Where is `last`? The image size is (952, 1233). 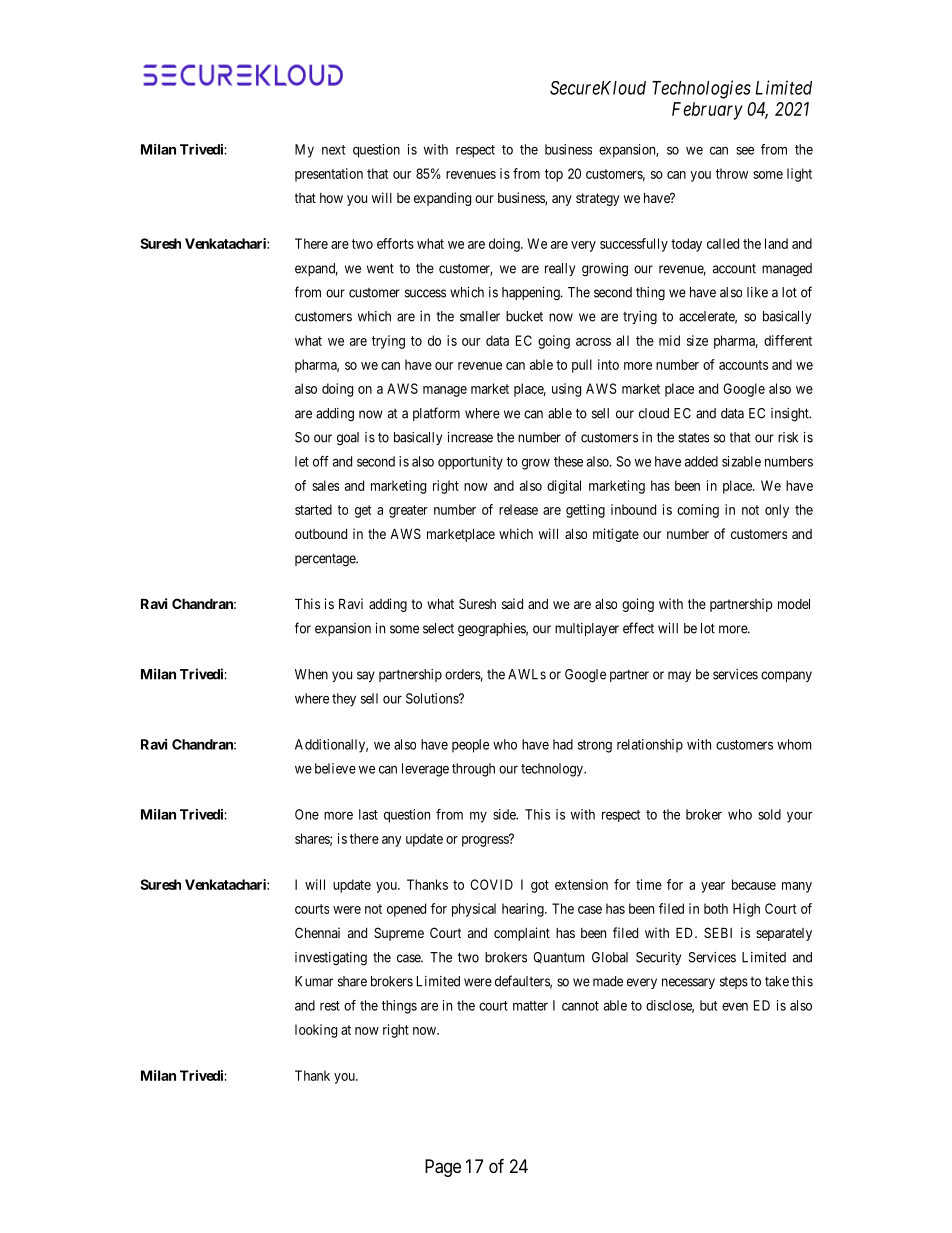
last is located at coordinates (368, 814).
